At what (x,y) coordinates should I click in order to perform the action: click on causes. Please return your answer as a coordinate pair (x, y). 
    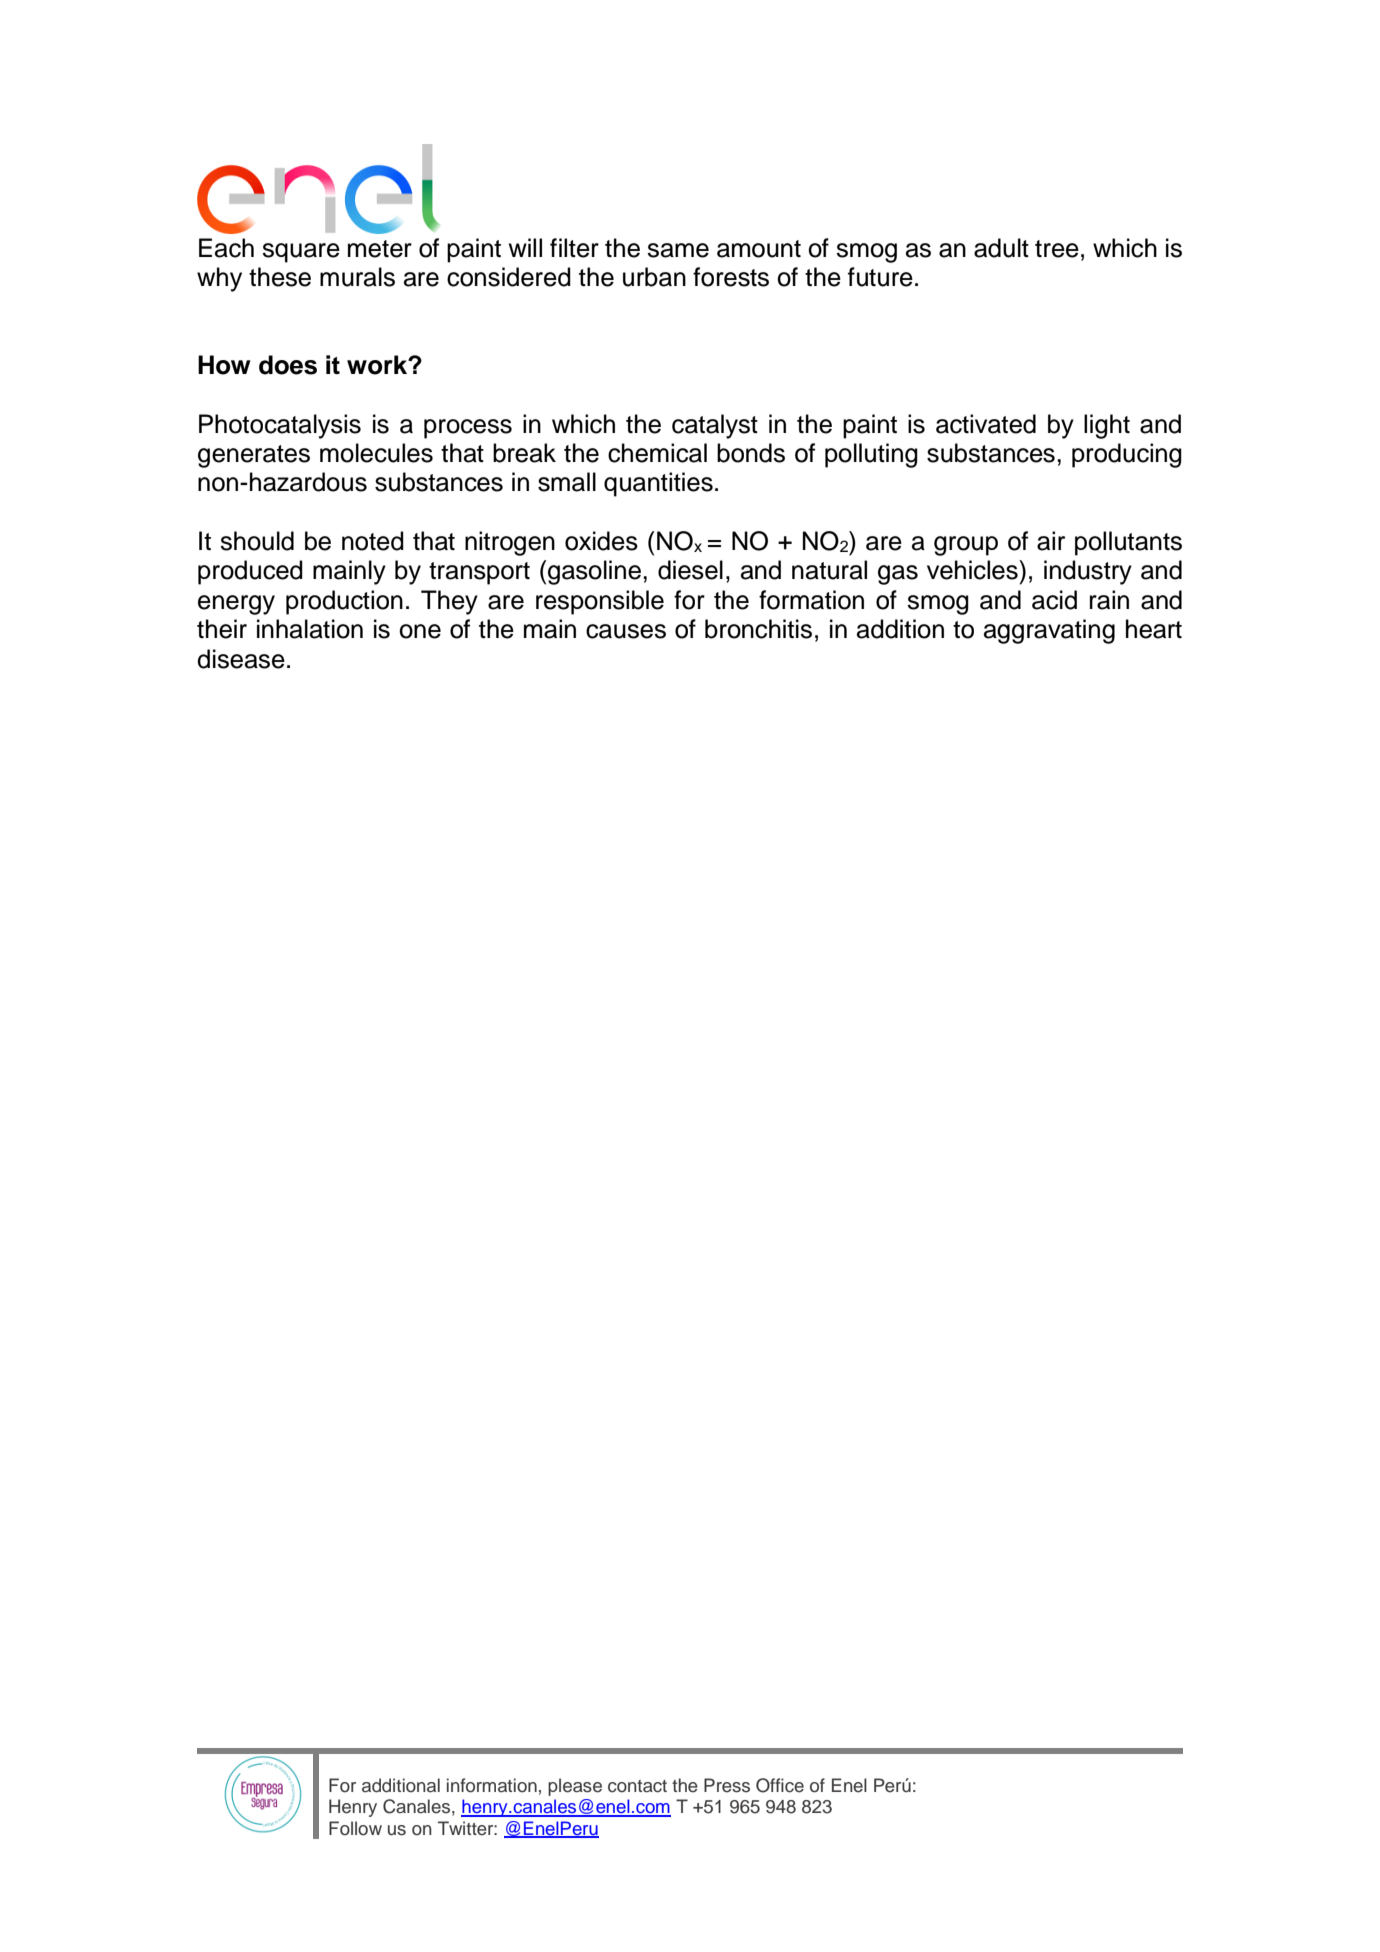
    Looking at the image, I should click on (626, 631).
